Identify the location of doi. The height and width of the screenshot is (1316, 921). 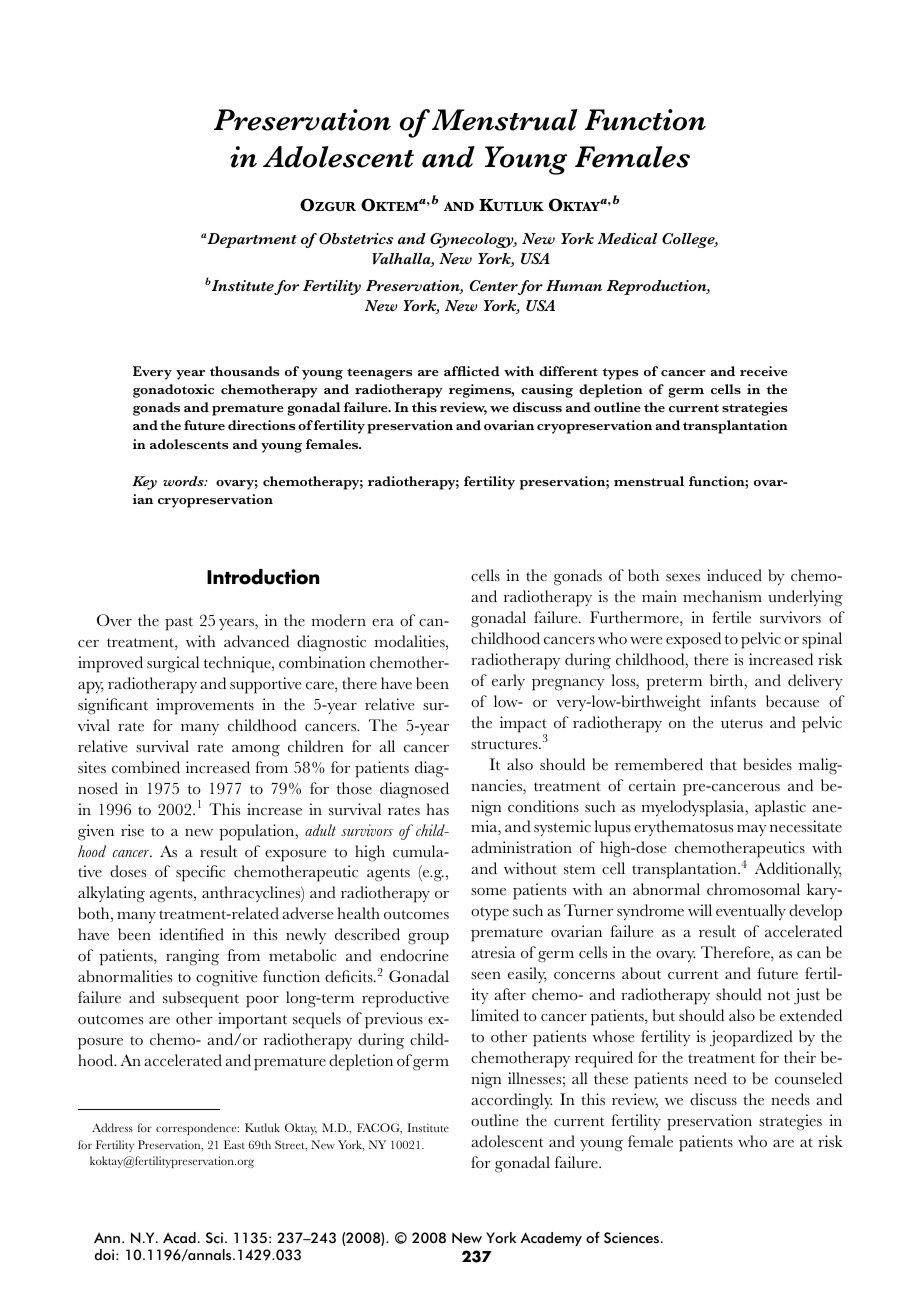
(106, 1254).
